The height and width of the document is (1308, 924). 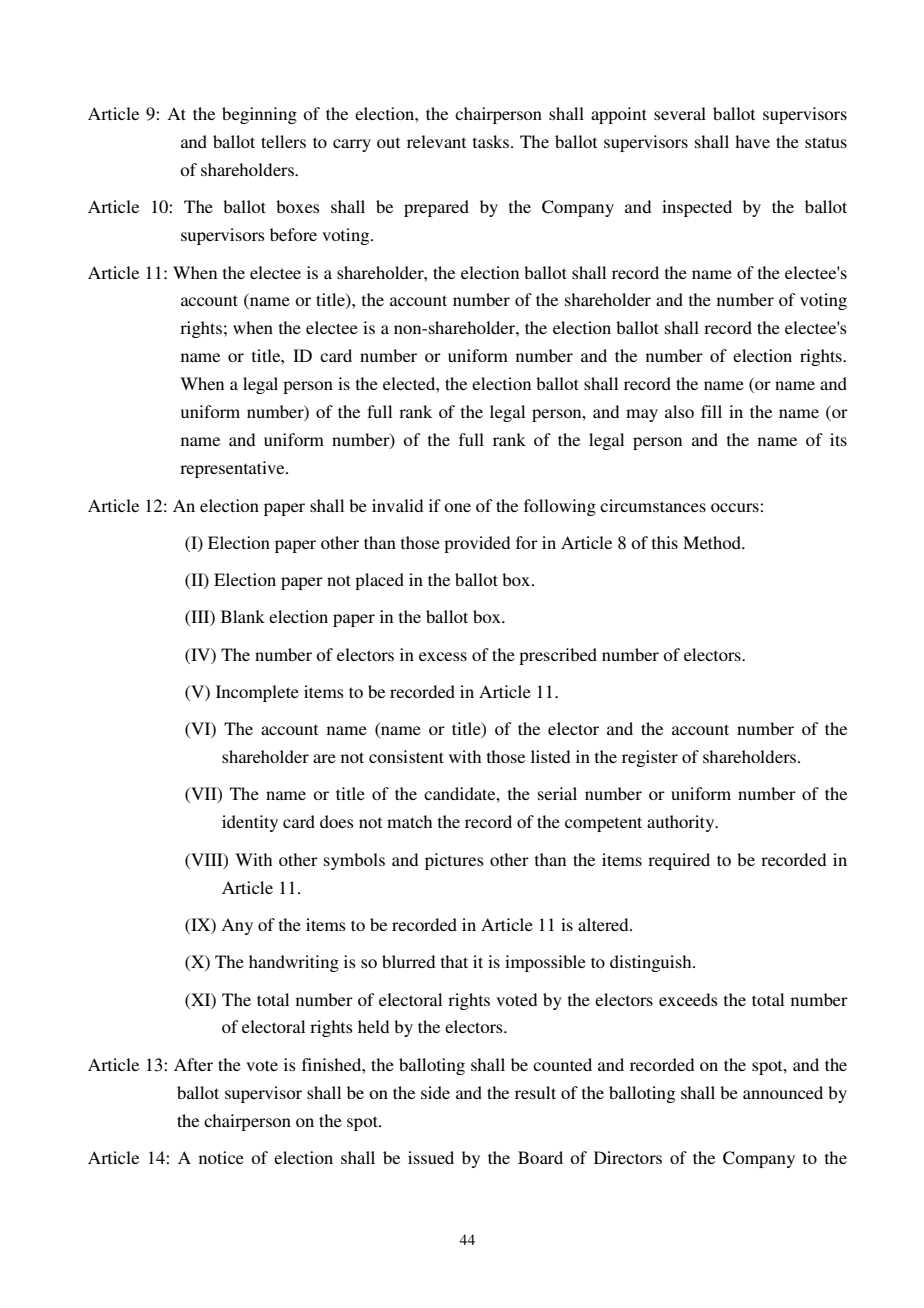 What do you see at coordinates (783, 1092) in the document?
I see `announced` at bounding box center [783, 1092].
